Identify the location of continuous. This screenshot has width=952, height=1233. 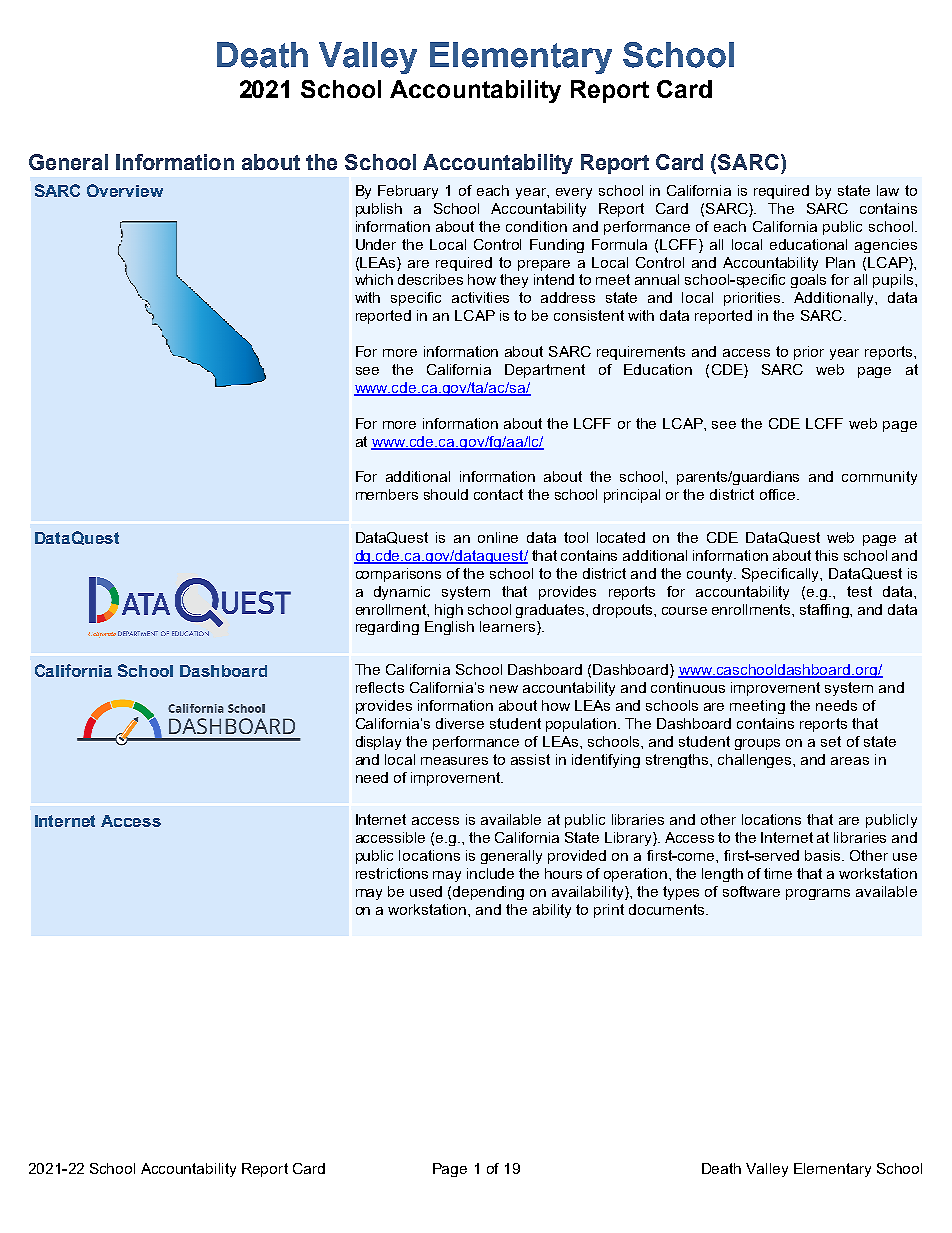
(688, 687).
